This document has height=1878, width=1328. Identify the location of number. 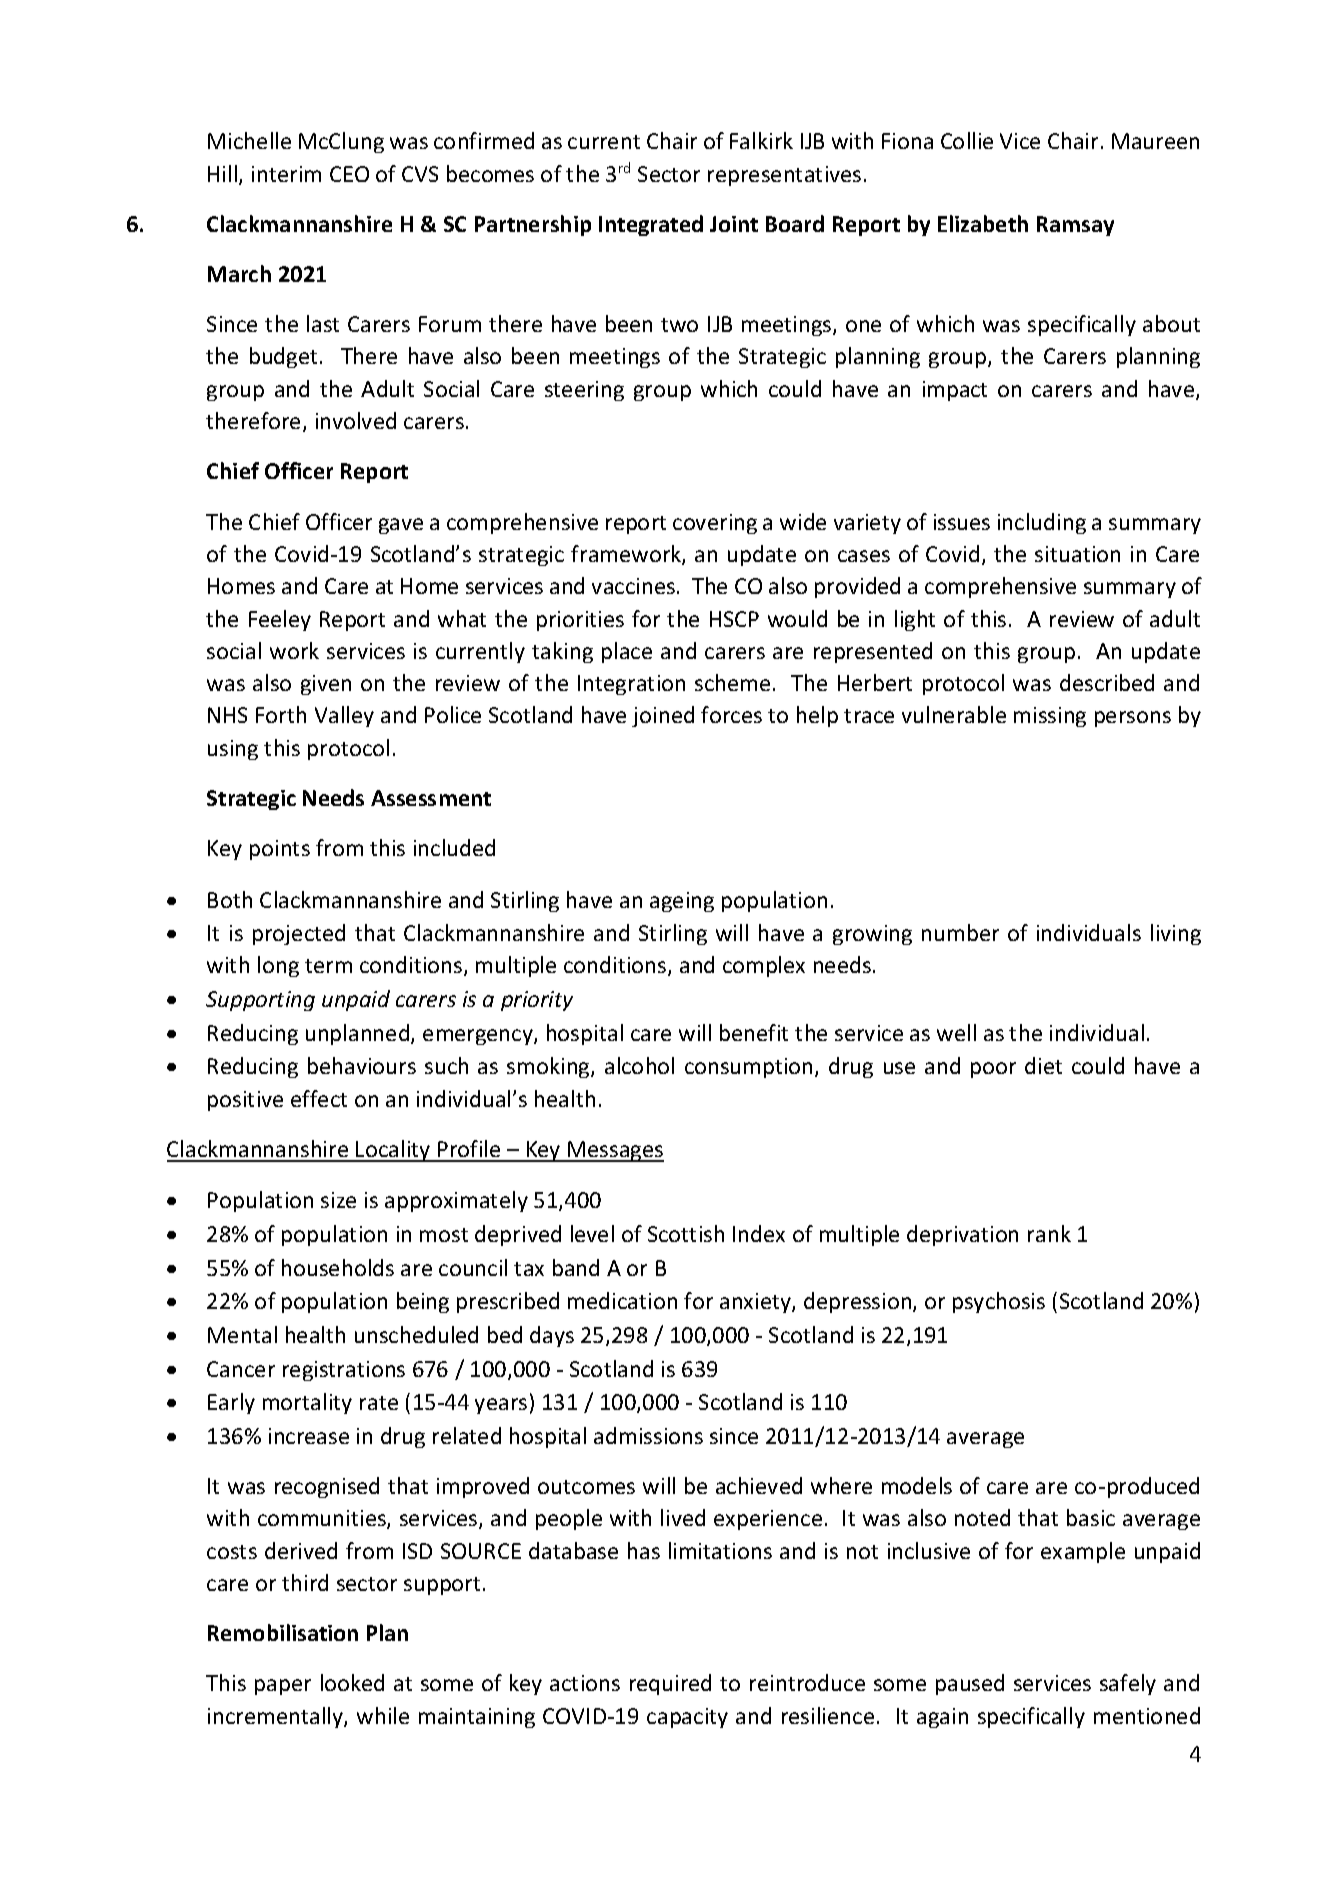
(960, 932).
